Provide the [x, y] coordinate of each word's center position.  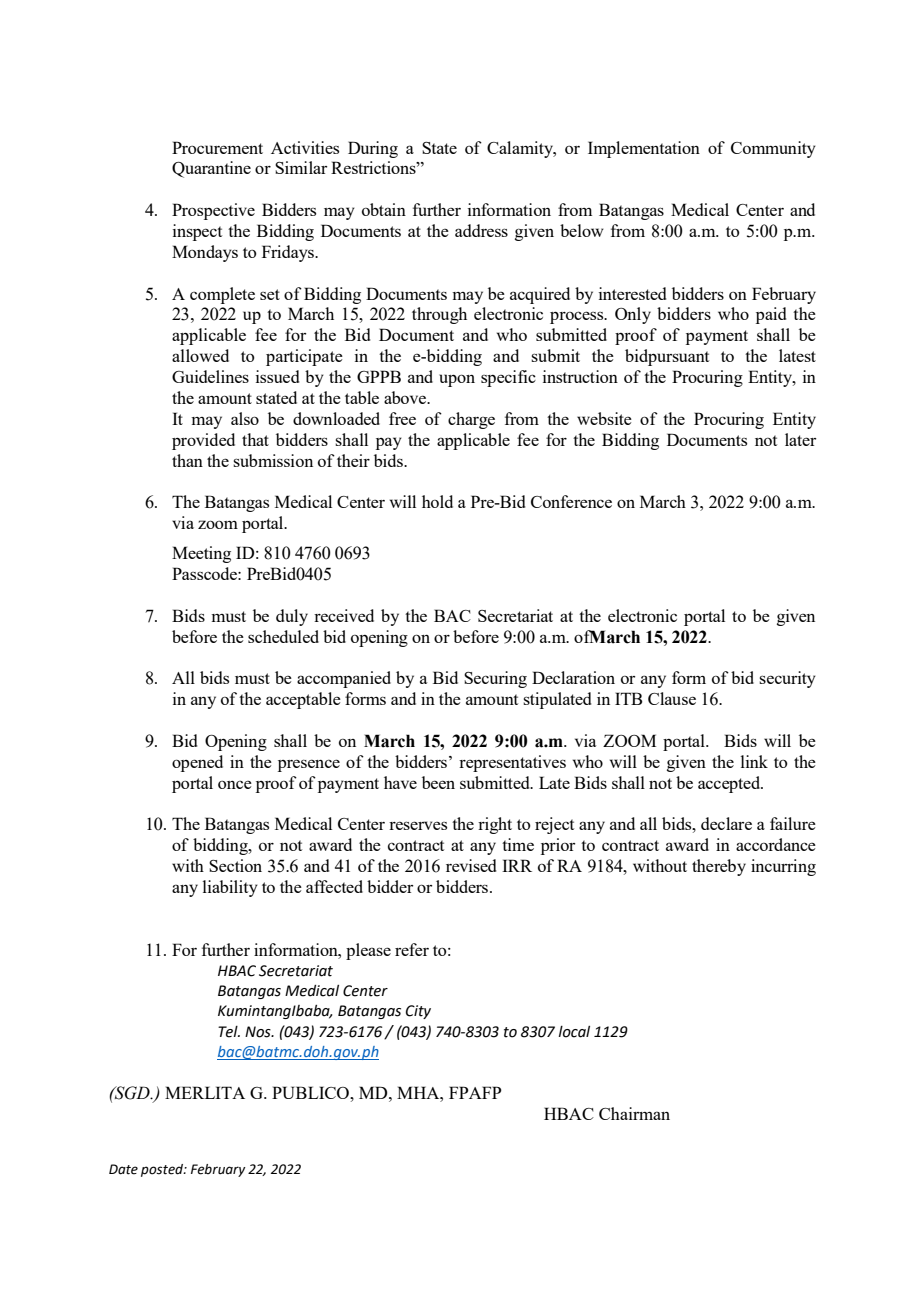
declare [726, 823]
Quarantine [211, 169]
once [235, 784]
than [187, 460]
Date [123, 1169]
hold [437, 501]
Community [773, 149]
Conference [571, 501]
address [481, 230]
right [495, 825]
